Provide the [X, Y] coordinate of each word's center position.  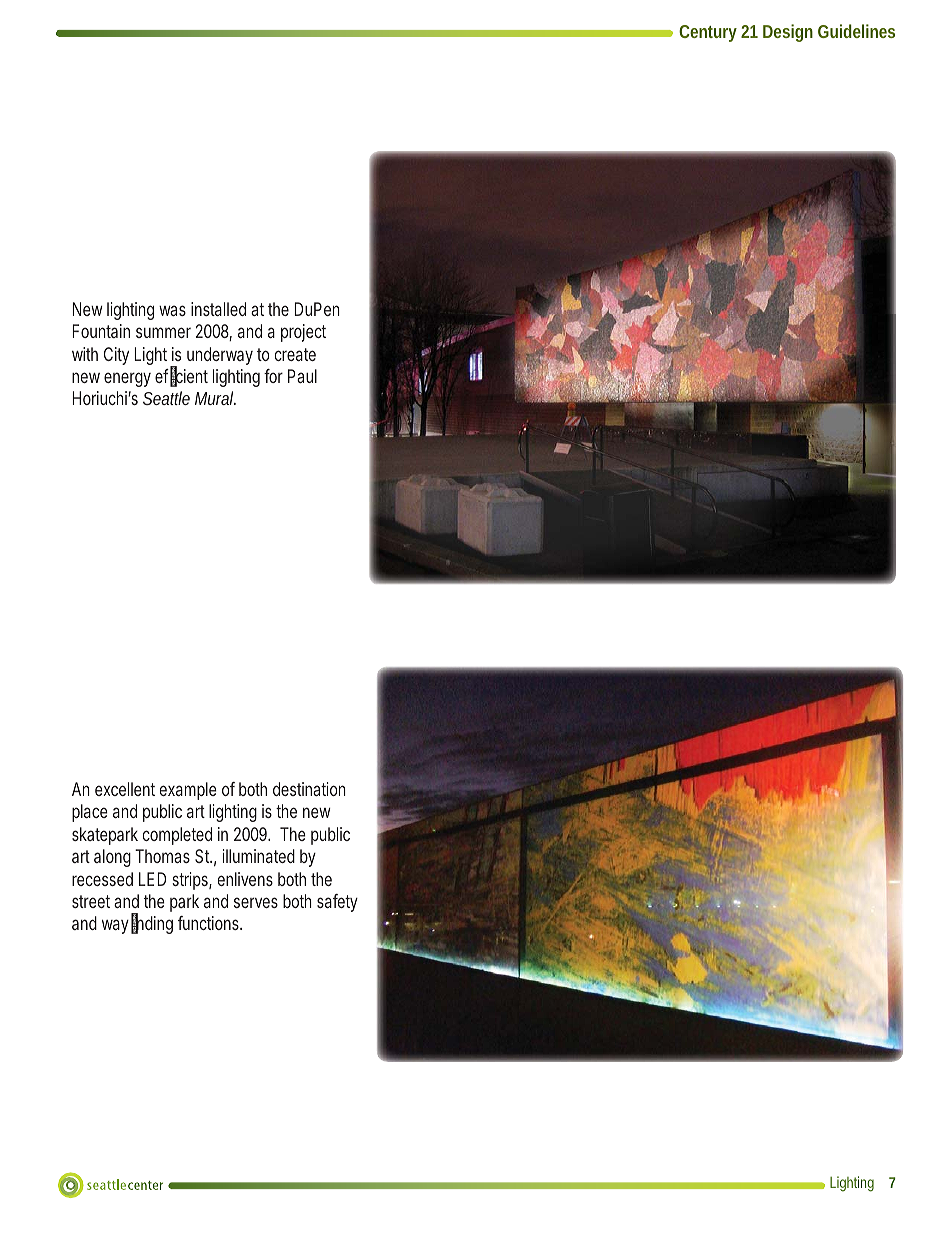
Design [788, 33]
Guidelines [856, 31]
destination [309, 789]
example [188, 791]
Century [708, 33]
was [172, 310]
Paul [302, 376]
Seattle [166, 398]
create [295, 354]
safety [337, 903]
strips [192, 881]
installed [218, 309]
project [303, 333]
